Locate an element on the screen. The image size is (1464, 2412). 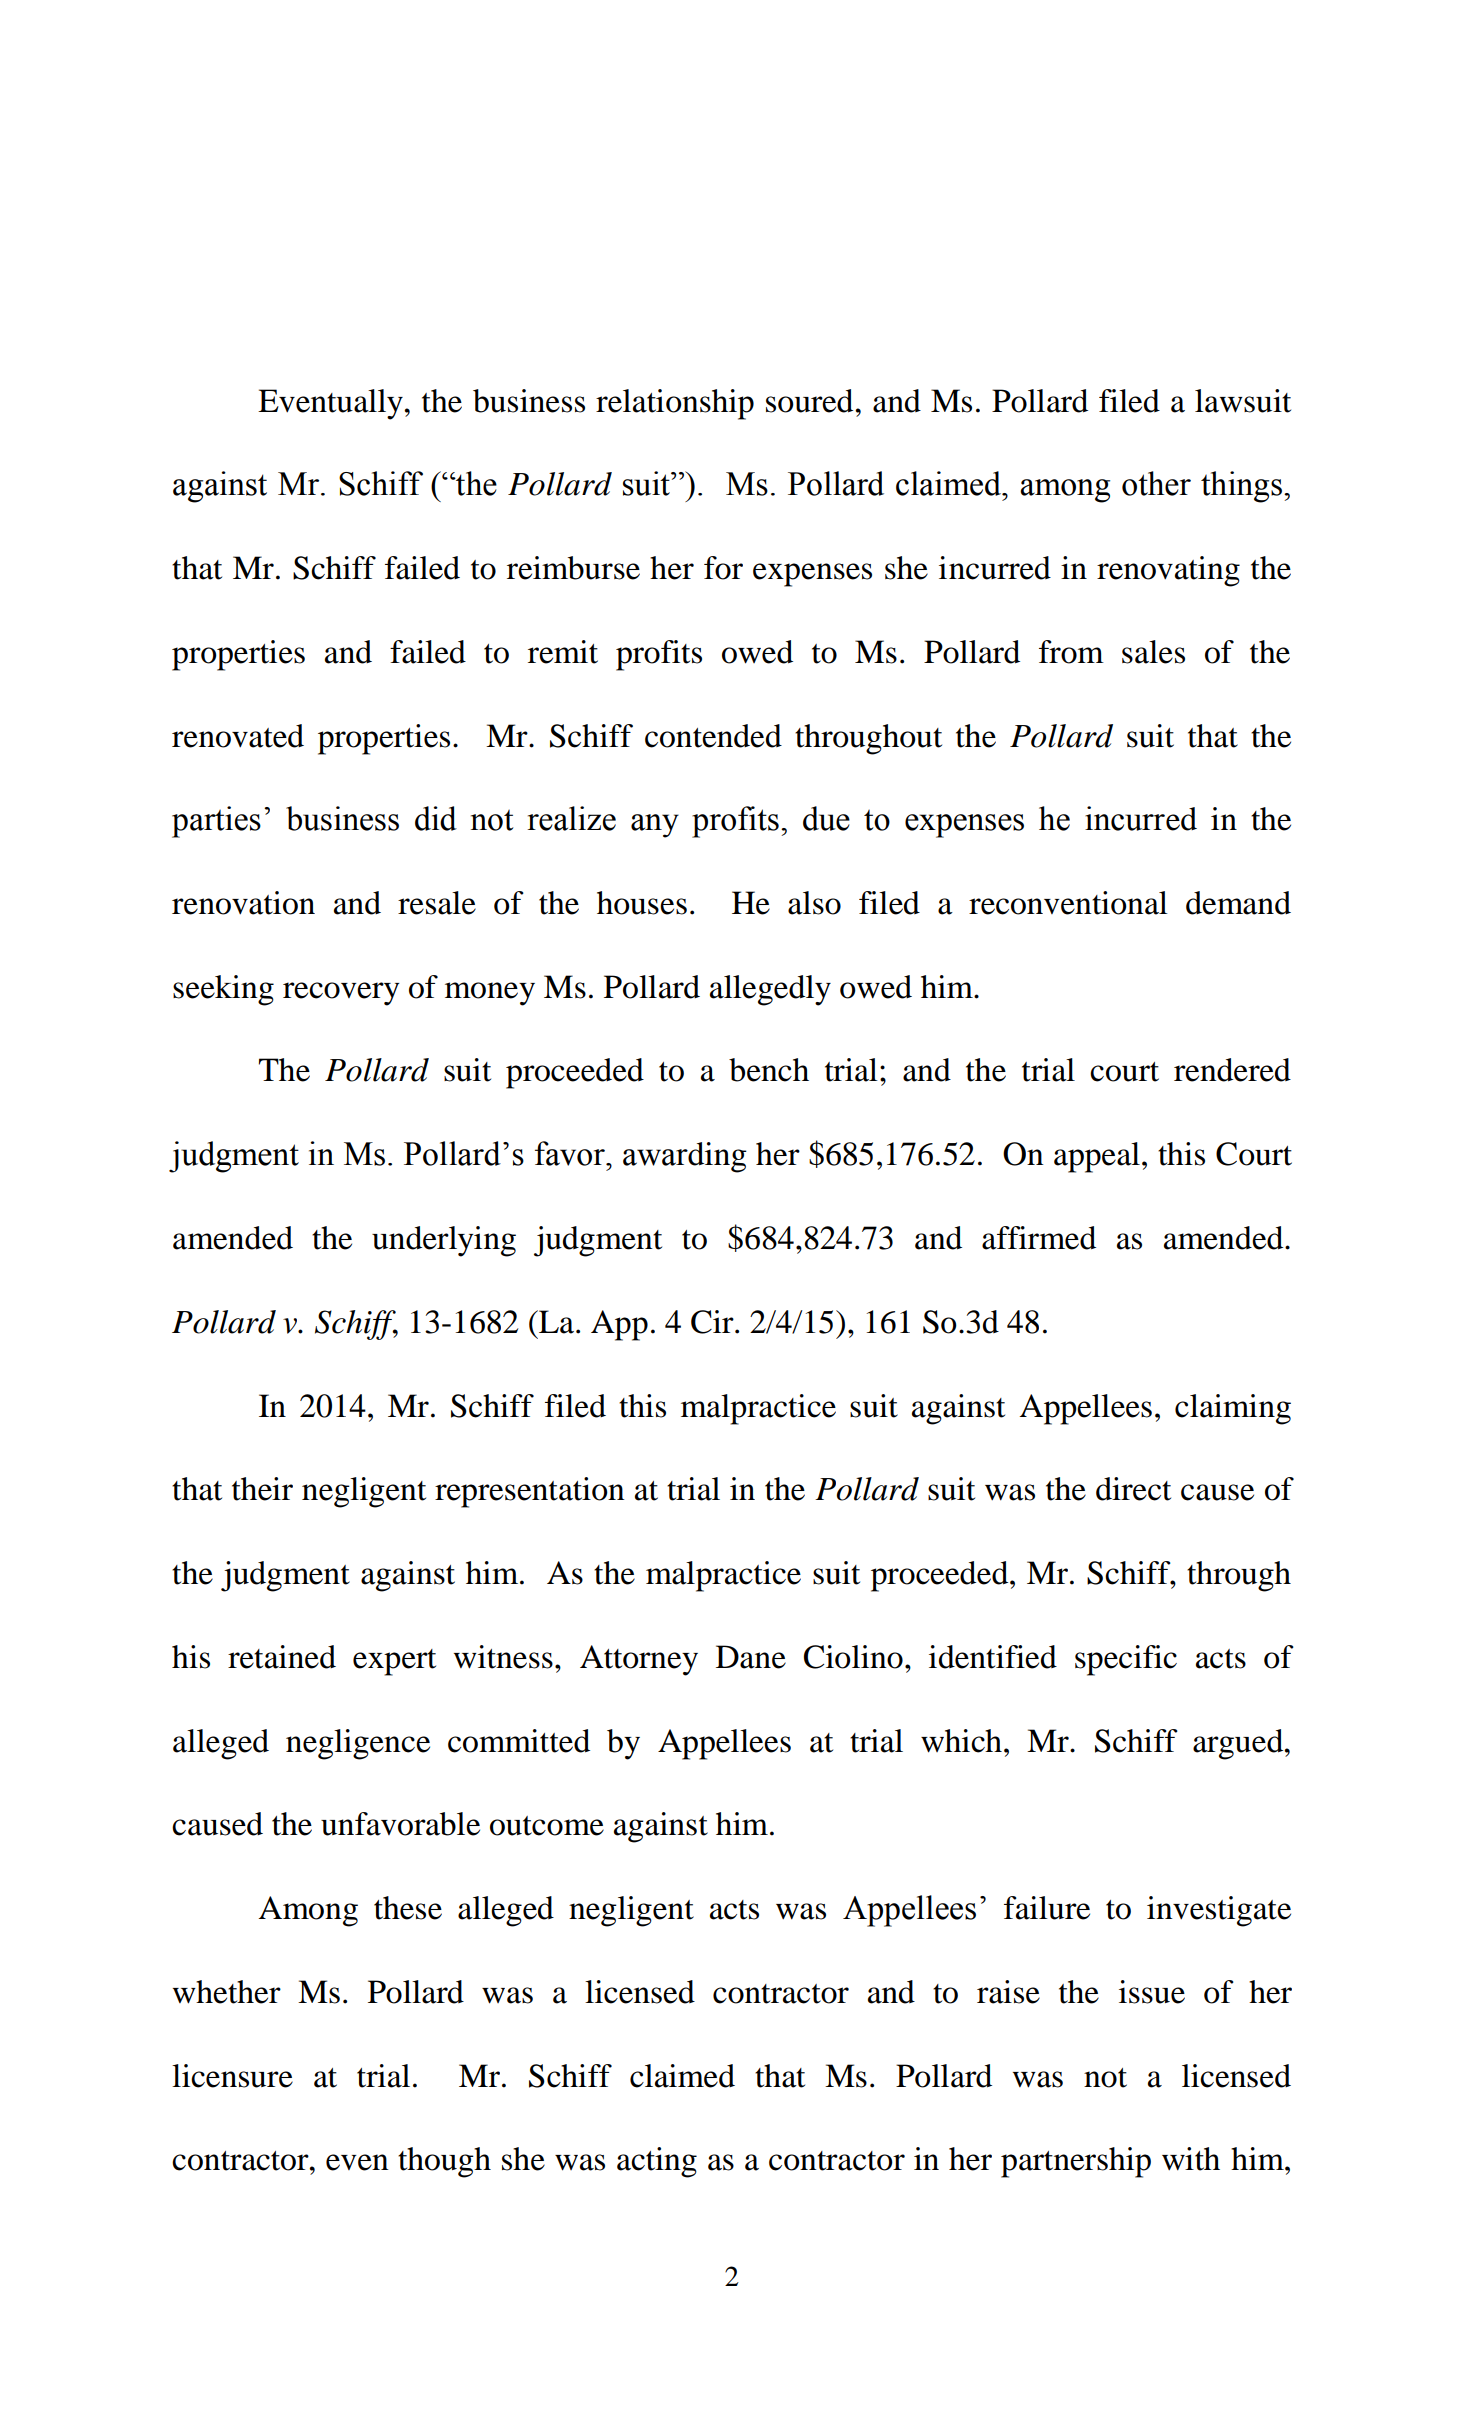
licensure is located at coordinates (232, 2076).
